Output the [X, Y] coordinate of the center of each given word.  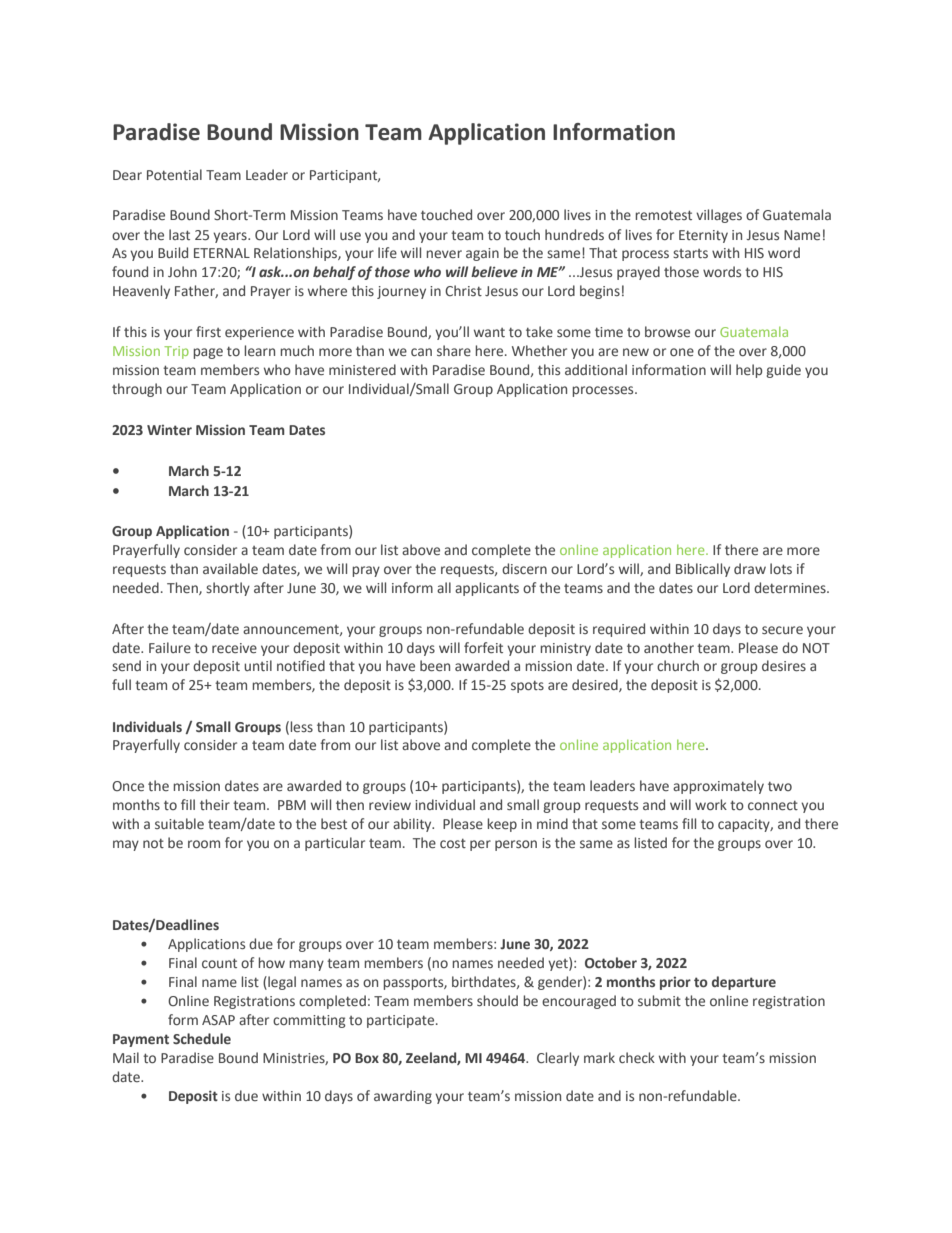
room [204, 844]
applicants [487, 589]
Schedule [202, 1039]
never [444, 254]
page [208, 353]
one [682, 352]
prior [675, 983]
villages [719, 216]
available [230, 568]
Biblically [703, 570]
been [435, 666]
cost [453, 843]
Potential [174, 174]
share [454, 351]
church [678, 665]
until [258, 665]
